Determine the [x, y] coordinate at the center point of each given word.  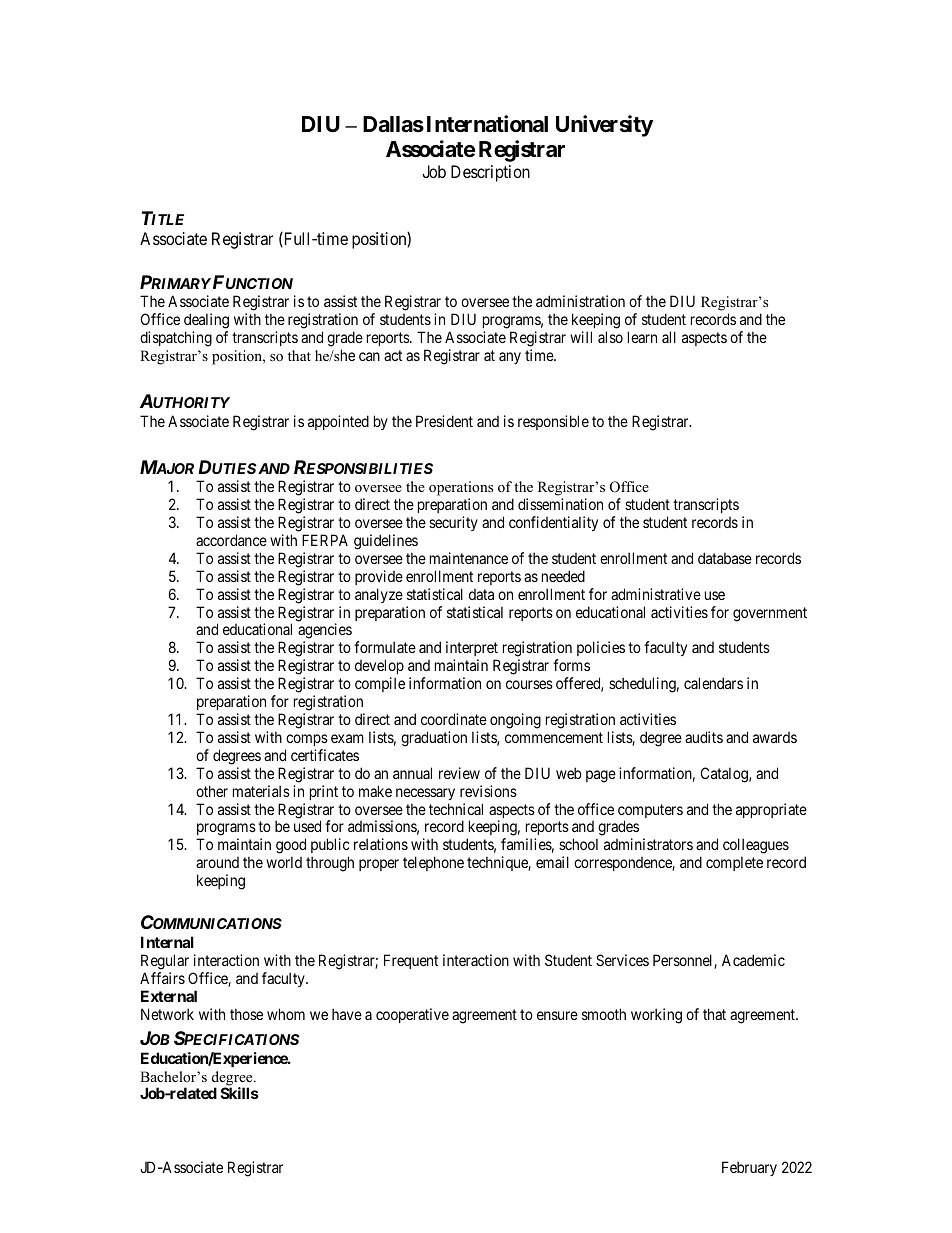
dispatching [176, 339]
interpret [472, 650]
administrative [656, 594]
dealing [206, 322]
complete [734, 863]
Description [490, 173]
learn [642, 337]
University [604, 126]
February [749, 1168]
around [217, 862]
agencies [325, 632]
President [444, 421]
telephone [433, 863]
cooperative [412, 1015]
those [246, 1014]
